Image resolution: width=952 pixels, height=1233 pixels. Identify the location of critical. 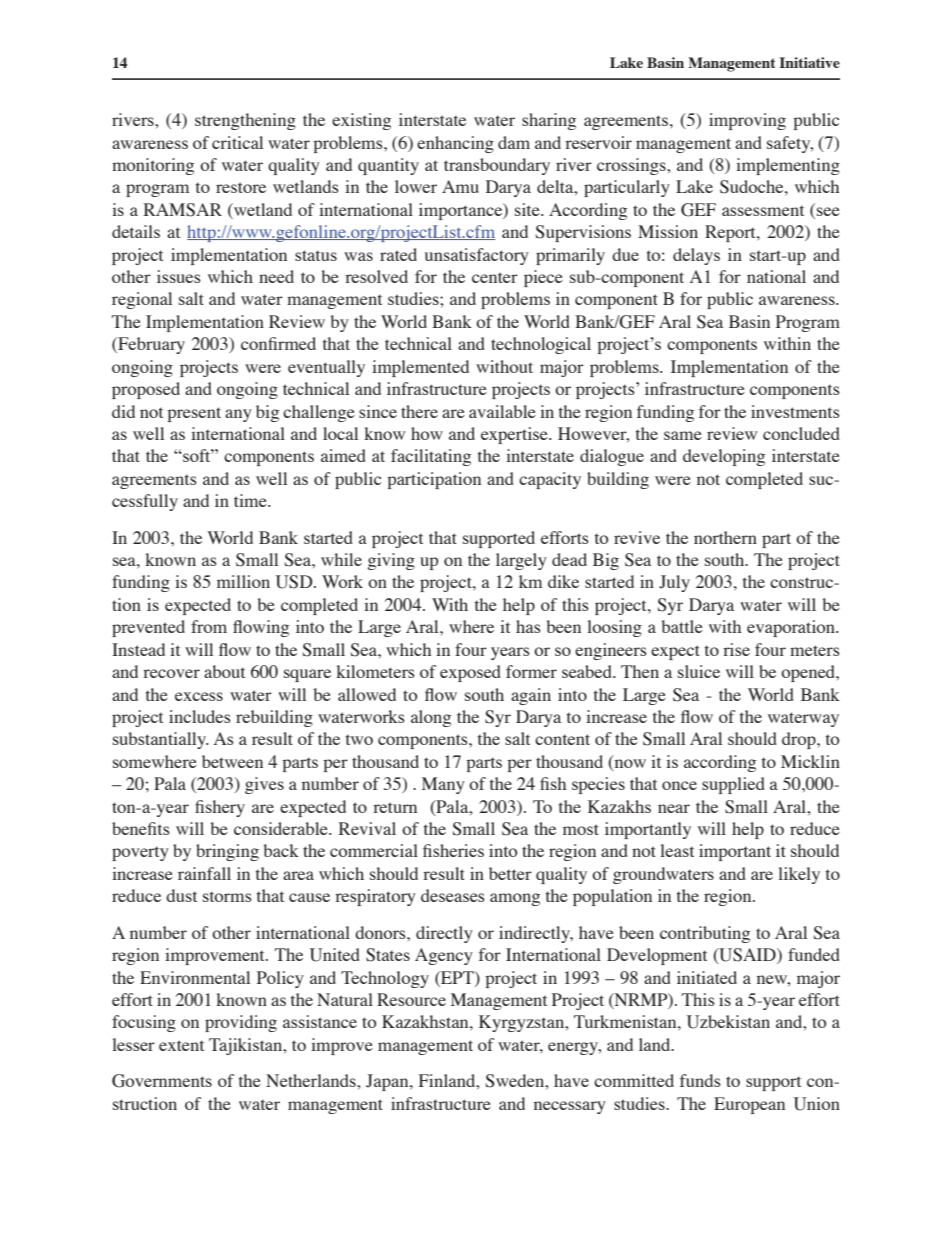
(237, 142).
